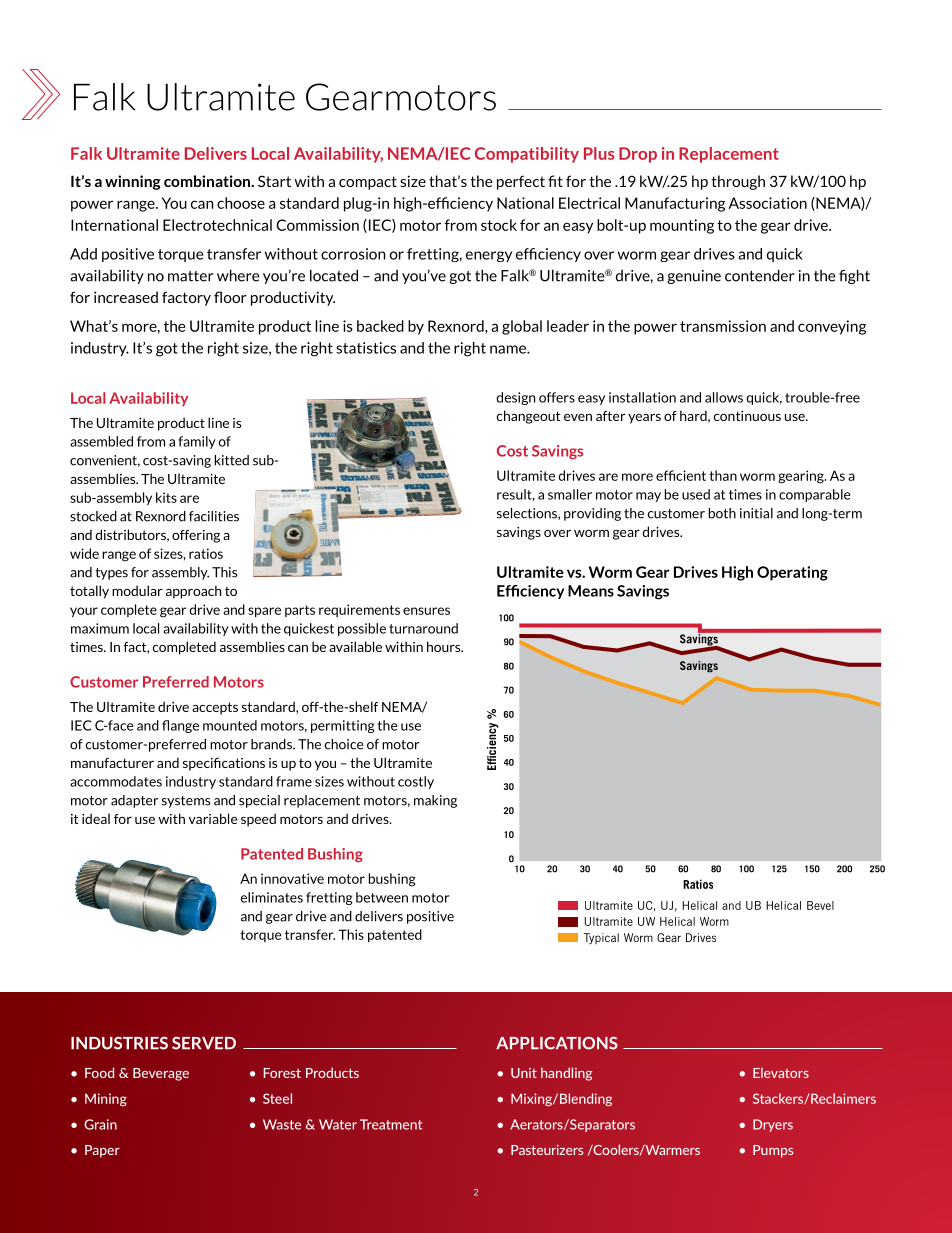  Describe the element at coordinates (738, 182) in the screenshot. I see `through` at that location.
